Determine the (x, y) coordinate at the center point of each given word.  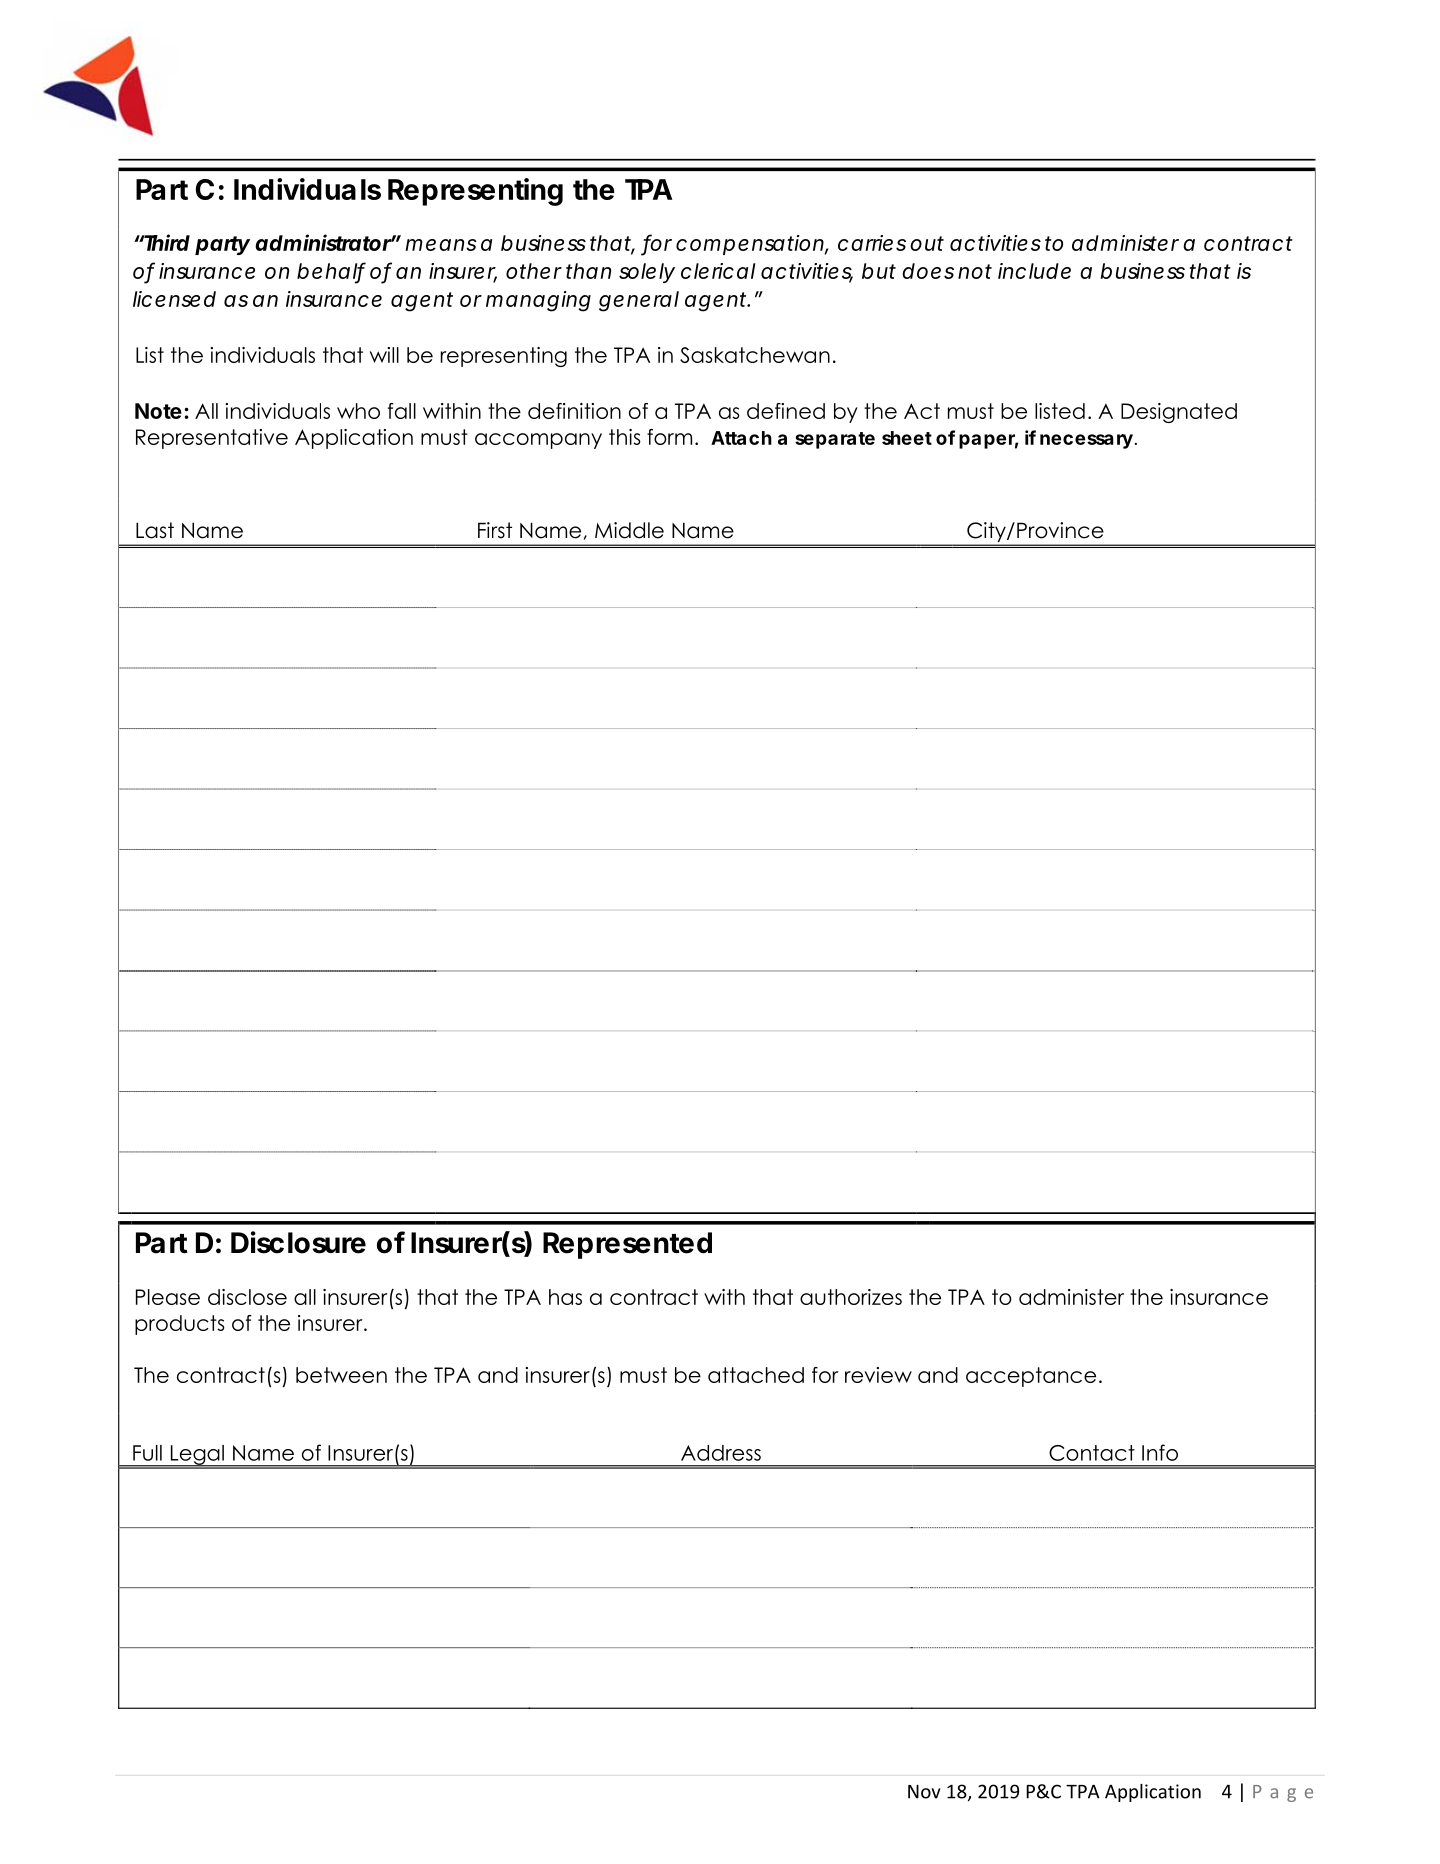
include (1034, 271)
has (565, 1297)
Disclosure (298, 1242)
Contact (1092, 1453)
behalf (331, 271)
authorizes (851, 1297)
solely (647, 273)
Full (147, 1453)
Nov (924, 1792)
